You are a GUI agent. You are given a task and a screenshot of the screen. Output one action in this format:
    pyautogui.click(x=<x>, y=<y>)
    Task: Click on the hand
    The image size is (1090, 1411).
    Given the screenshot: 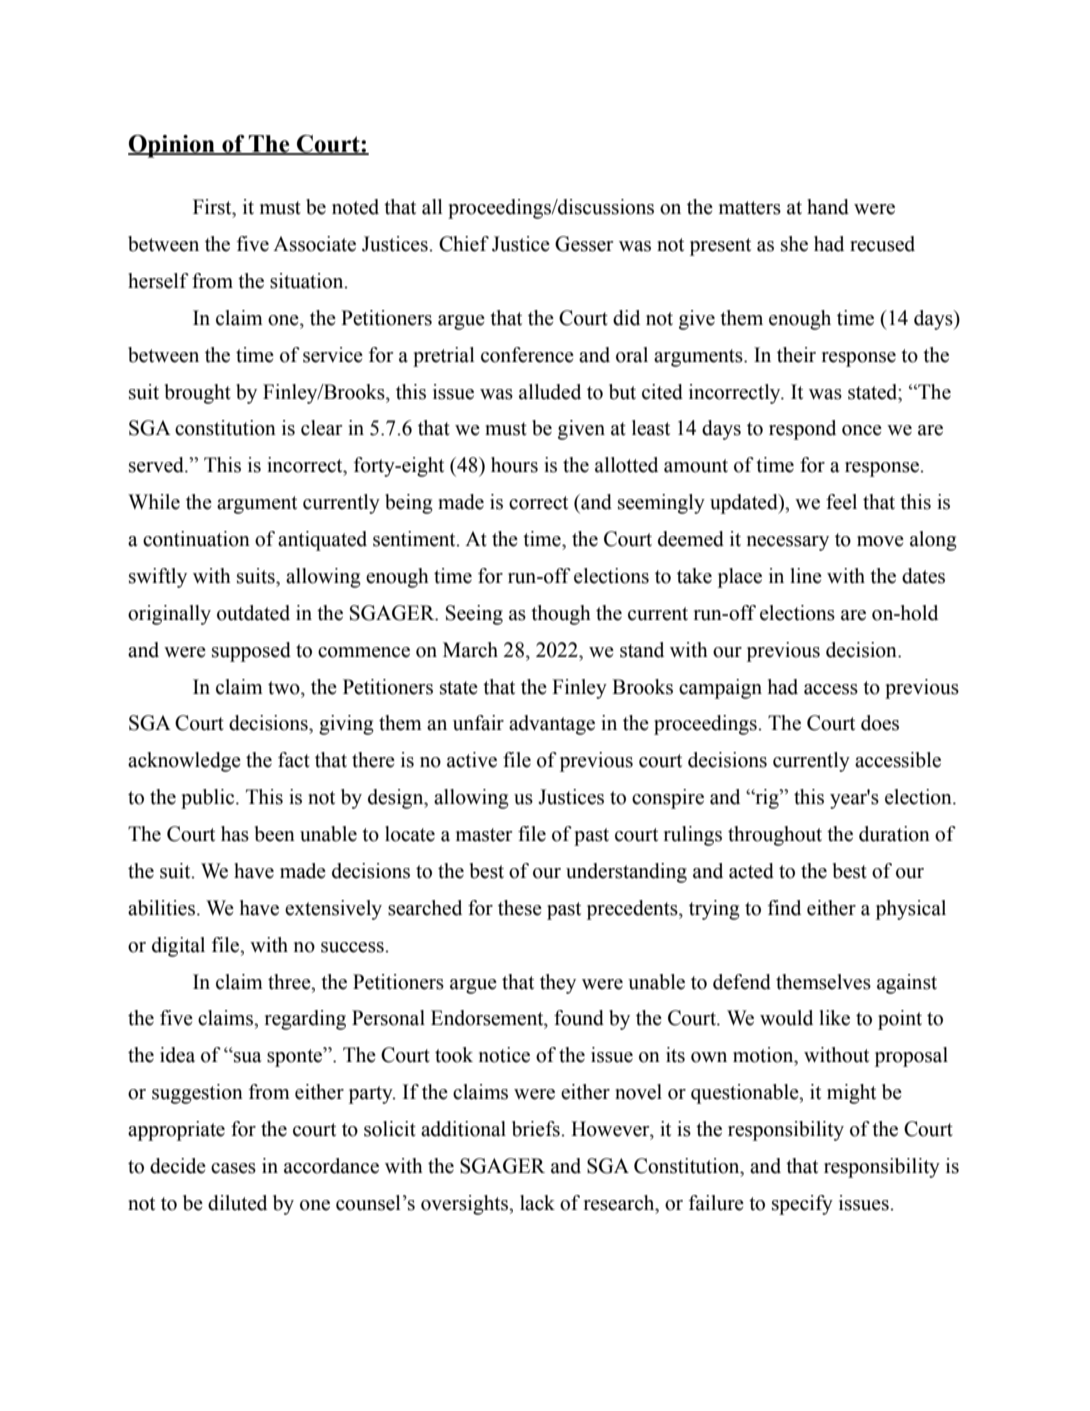 What is the action you would take?
    pyautogui.click(x=828, y=207)
